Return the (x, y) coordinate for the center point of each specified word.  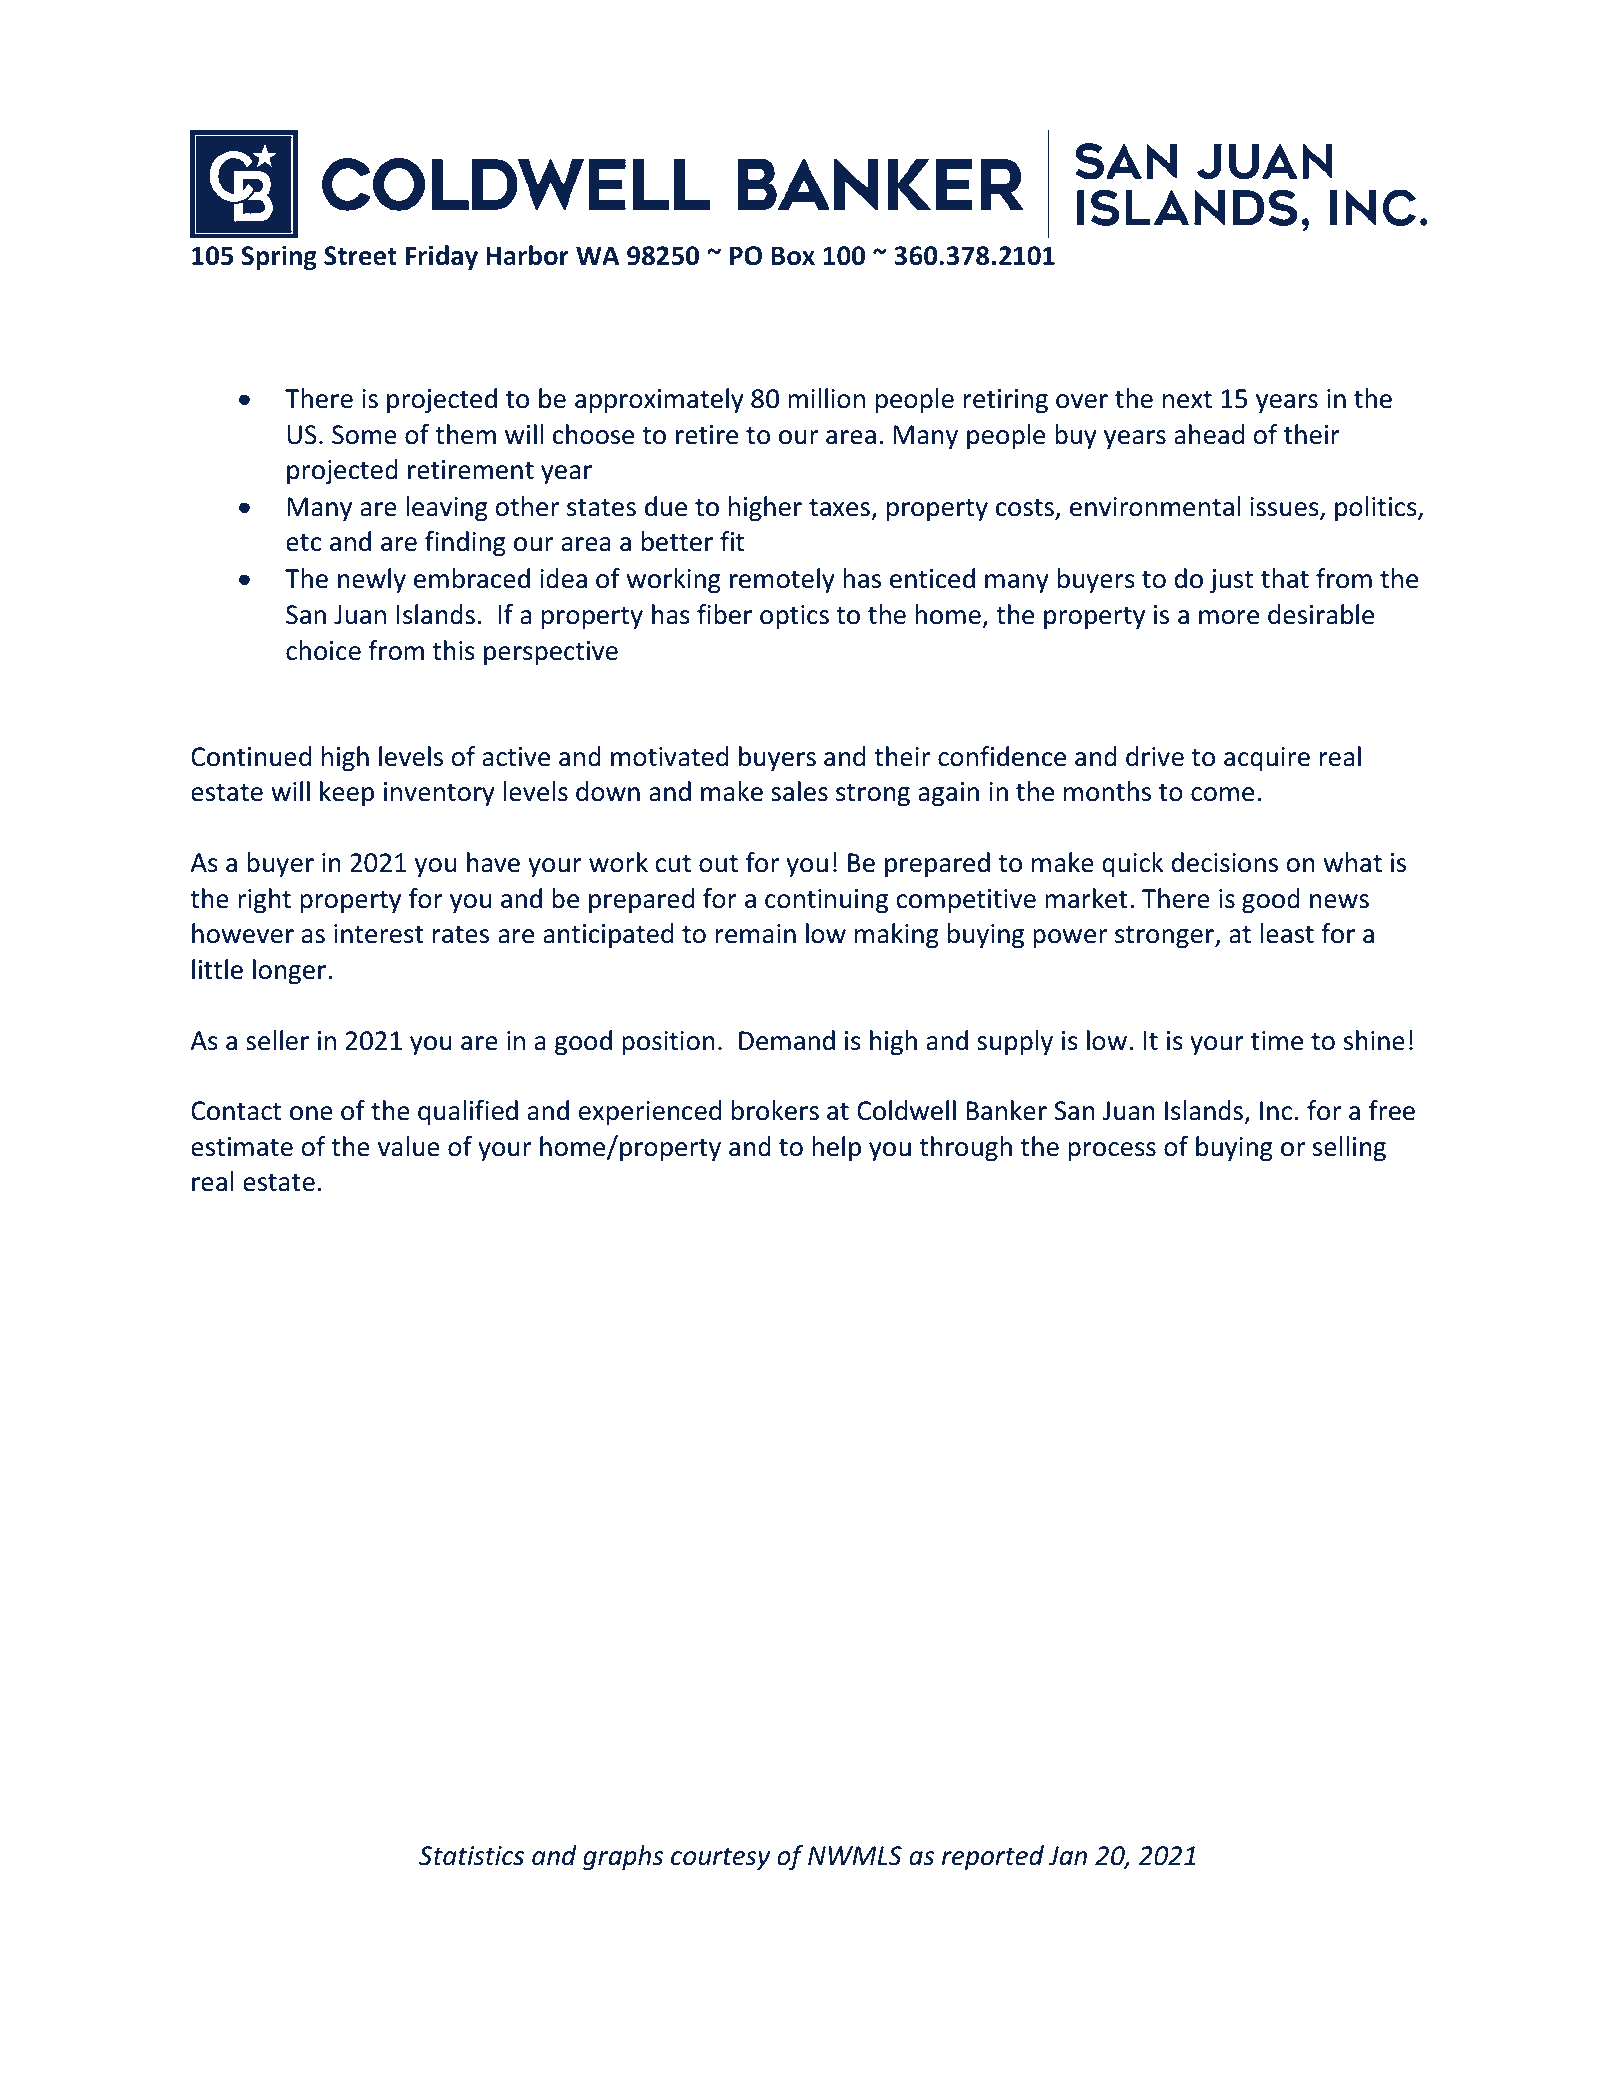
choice (323, 650)
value (409, 1146)
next (1187, 400)
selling (1349, 1149)
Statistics (471, 1856)
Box (793, 256)
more (1229, 617)
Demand (787, 1040)
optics (794, 617)
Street (360, 256)
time (1277, 1041)
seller (277, 1040)
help (836, 1148)
